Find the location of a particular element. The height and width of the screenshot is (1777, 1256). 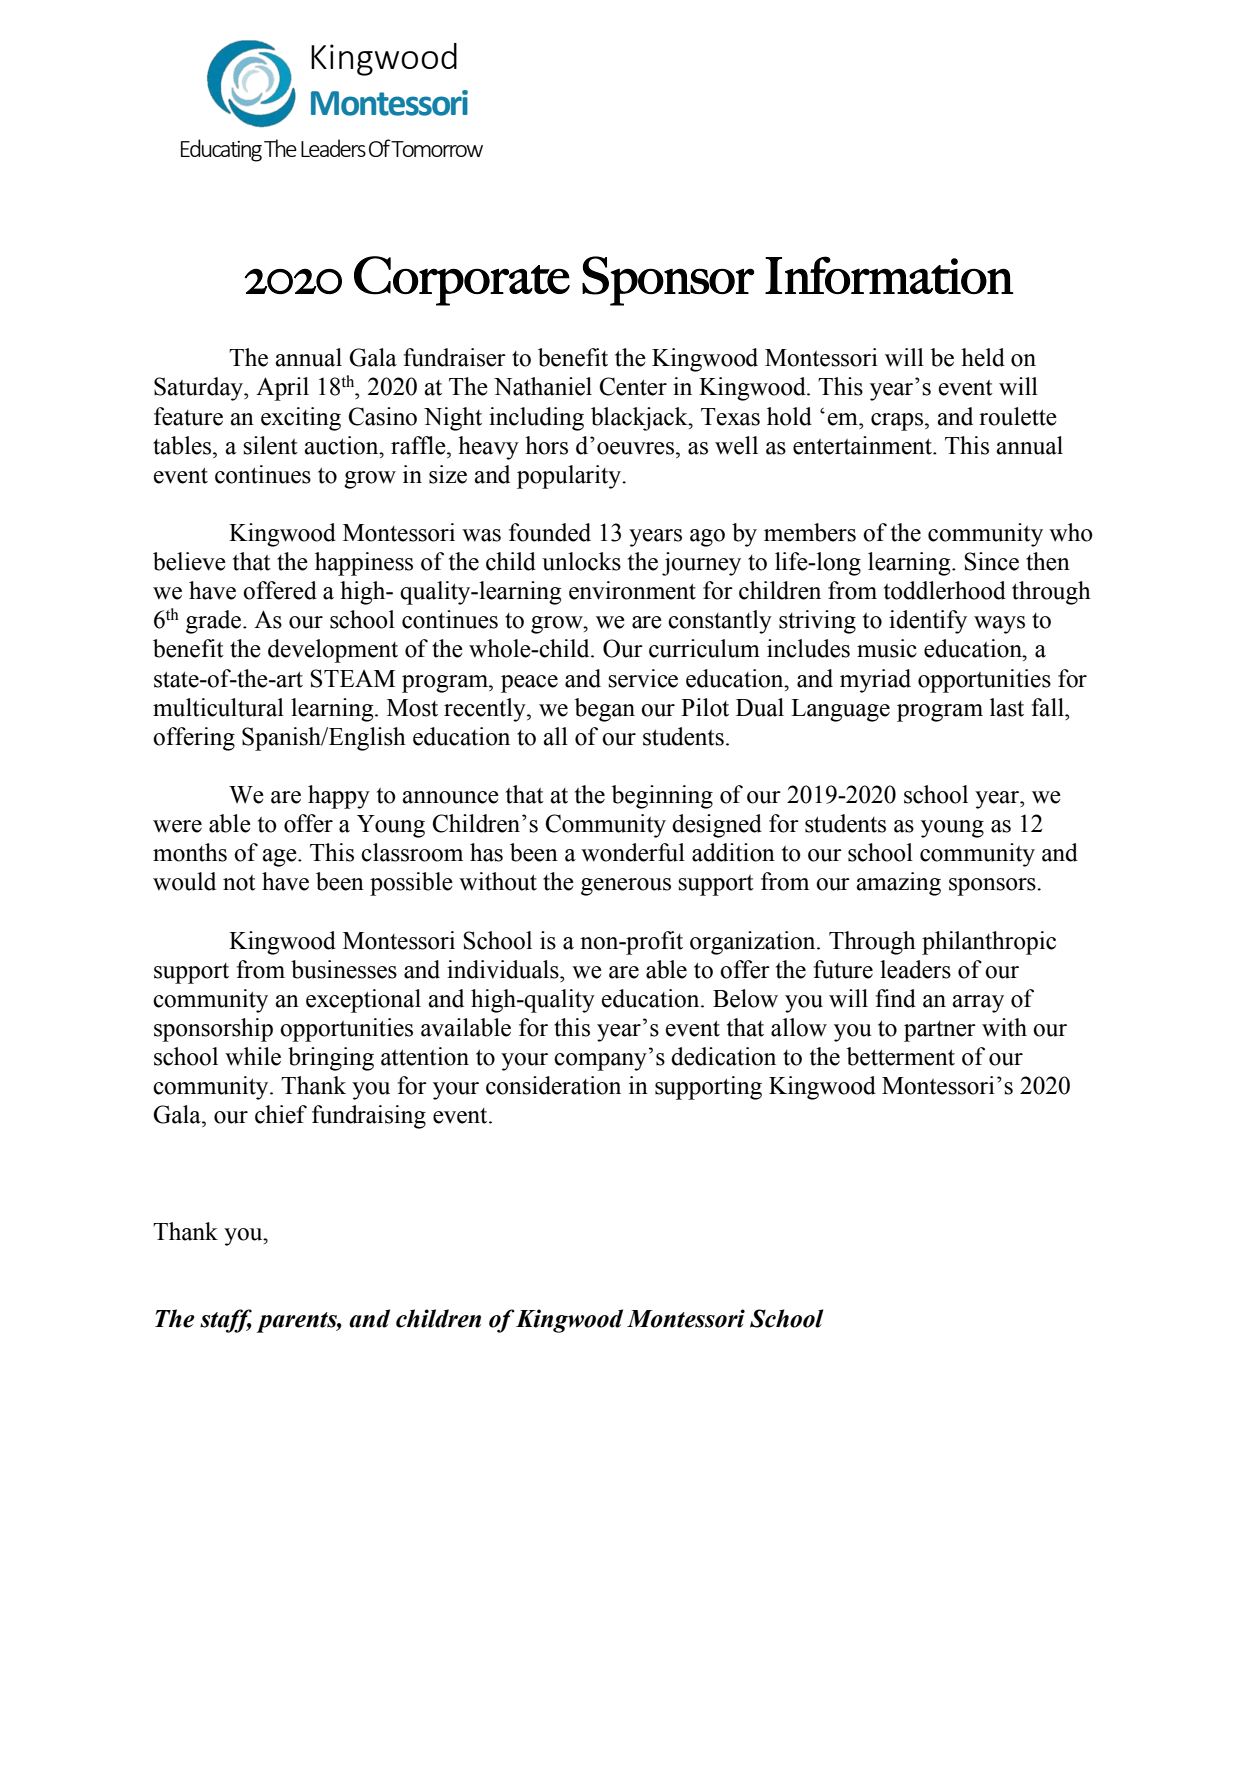

multicultural is located at coordinates (218, 707).
